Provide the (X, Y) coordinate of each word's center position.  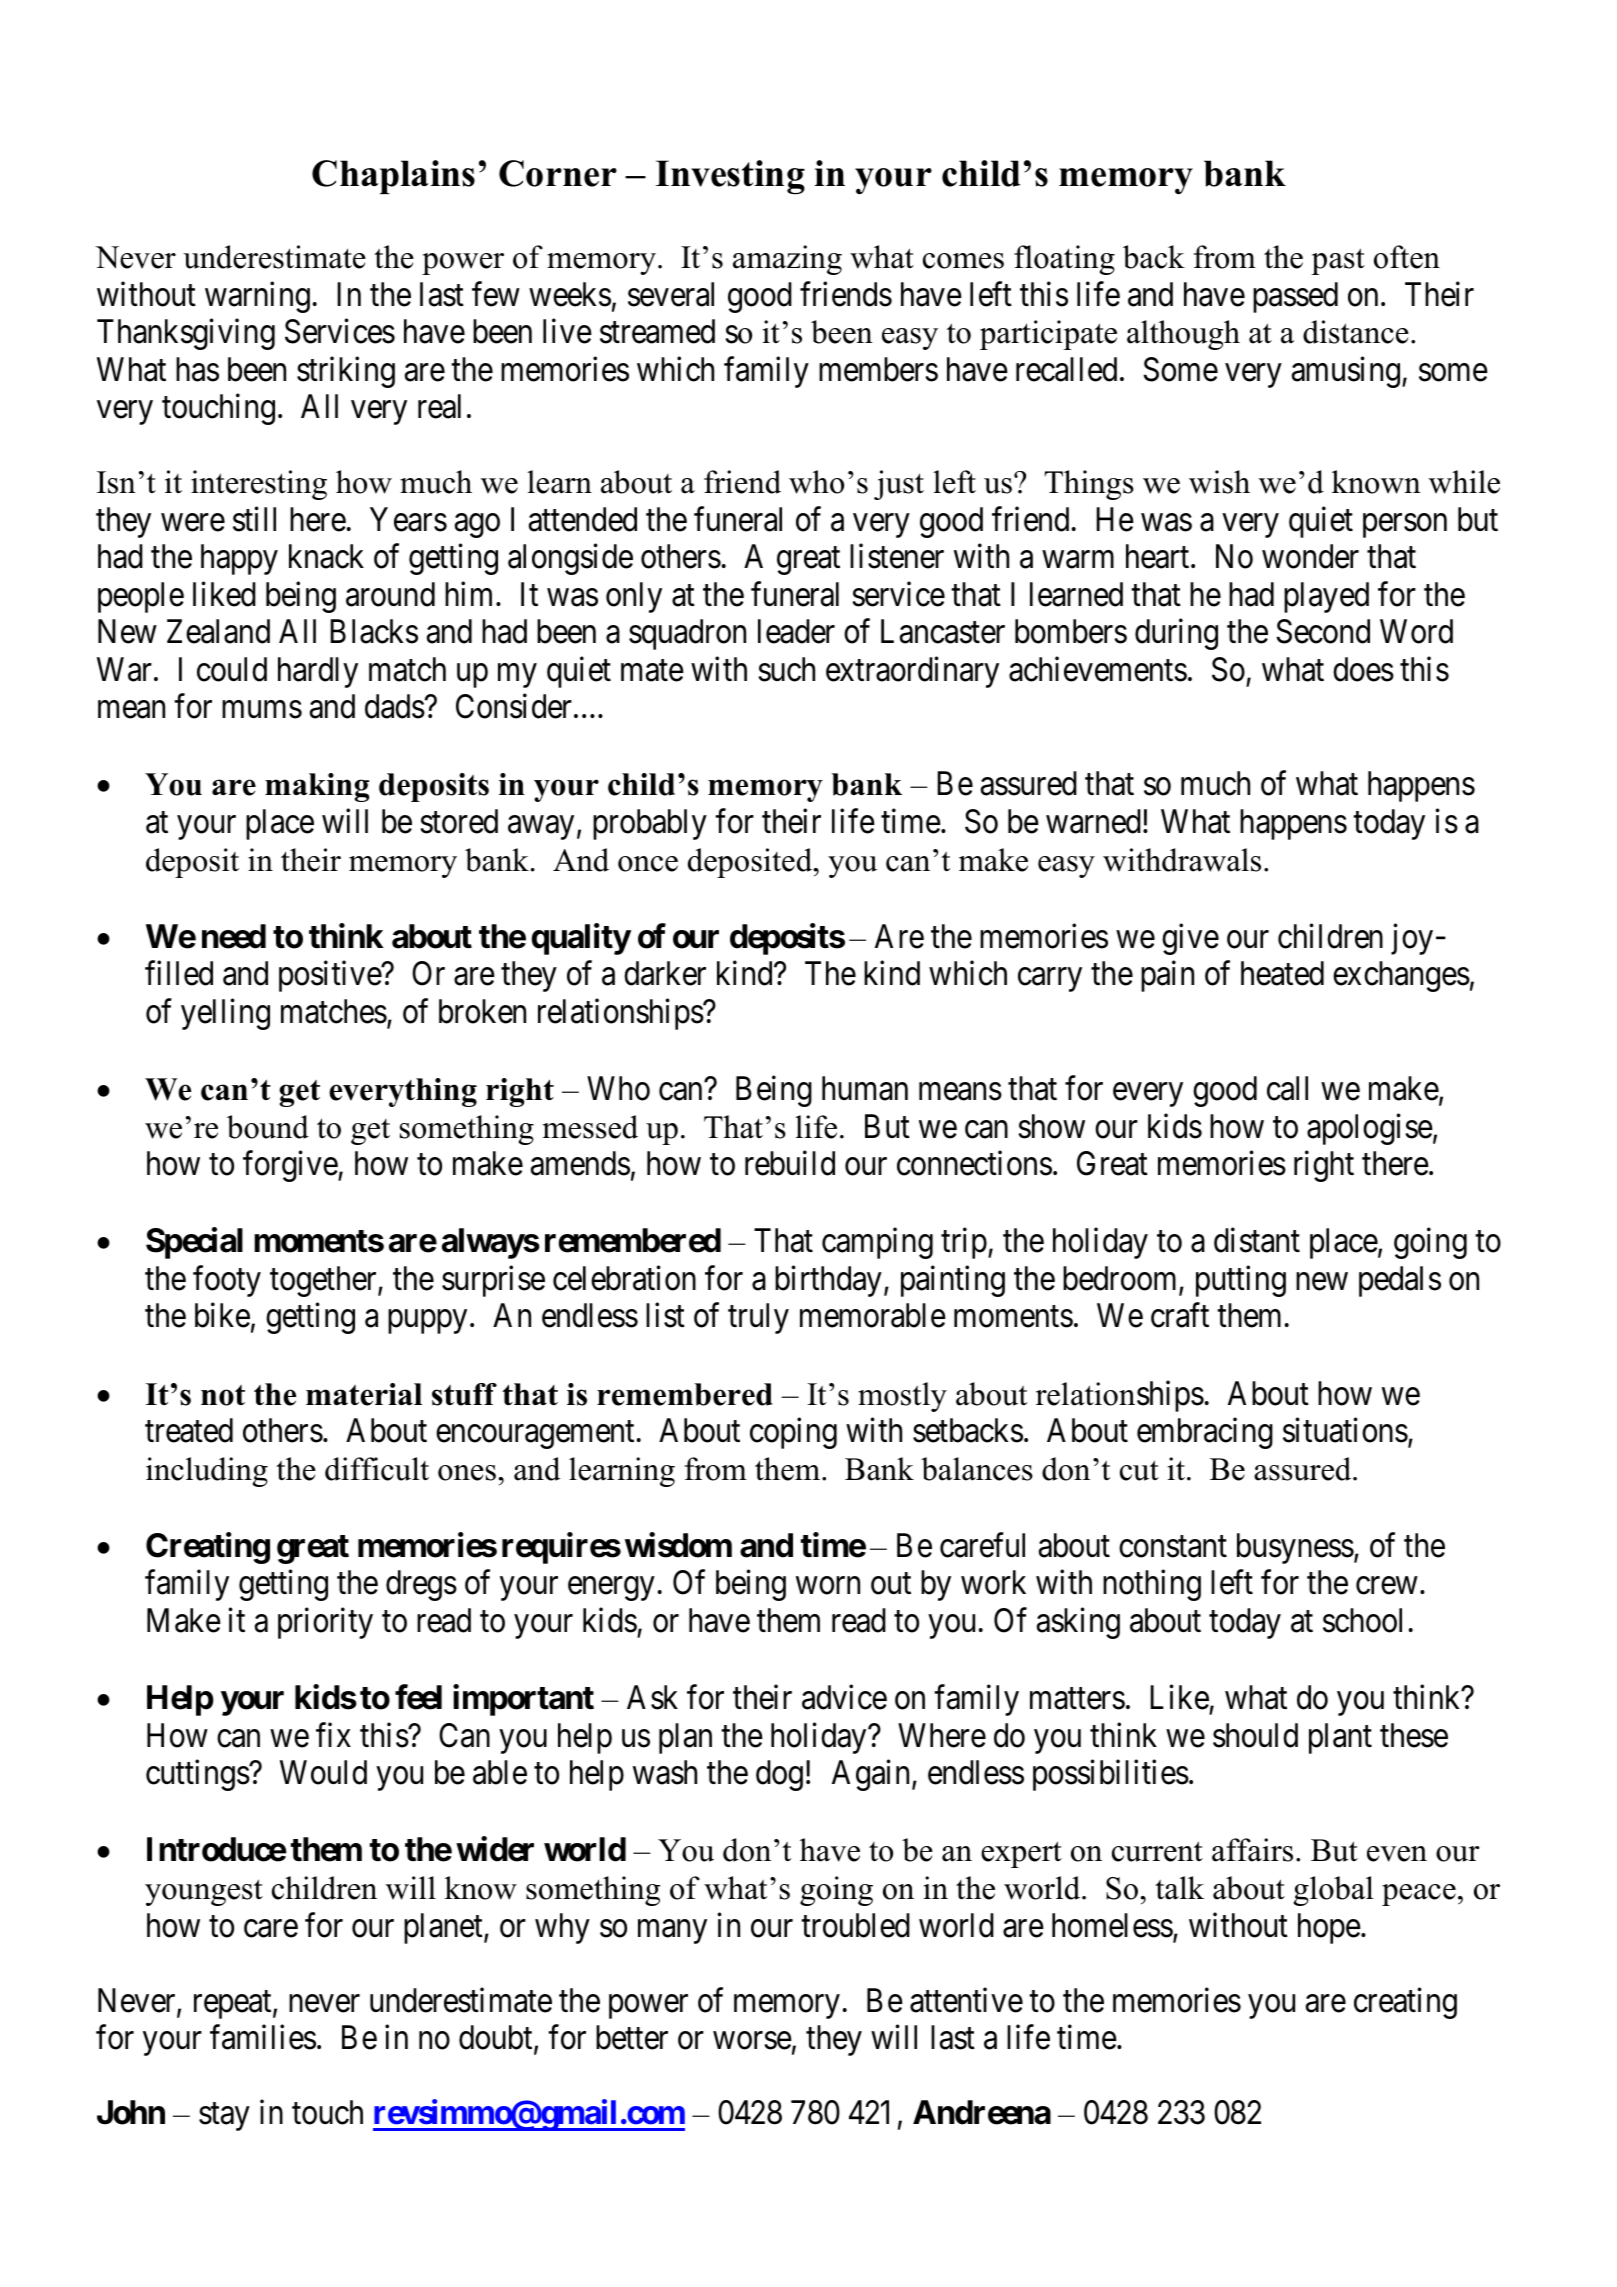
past (1338, 261)
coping (793, 1433)
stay (224, 2117)
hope (1329, 1928)
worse (752, 2041)
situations (1345, 1430)
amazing (787, 260)
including (207, 1472)
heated (1282, 973)
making (317, 787)
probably (650, 824)
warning (257, 297)
